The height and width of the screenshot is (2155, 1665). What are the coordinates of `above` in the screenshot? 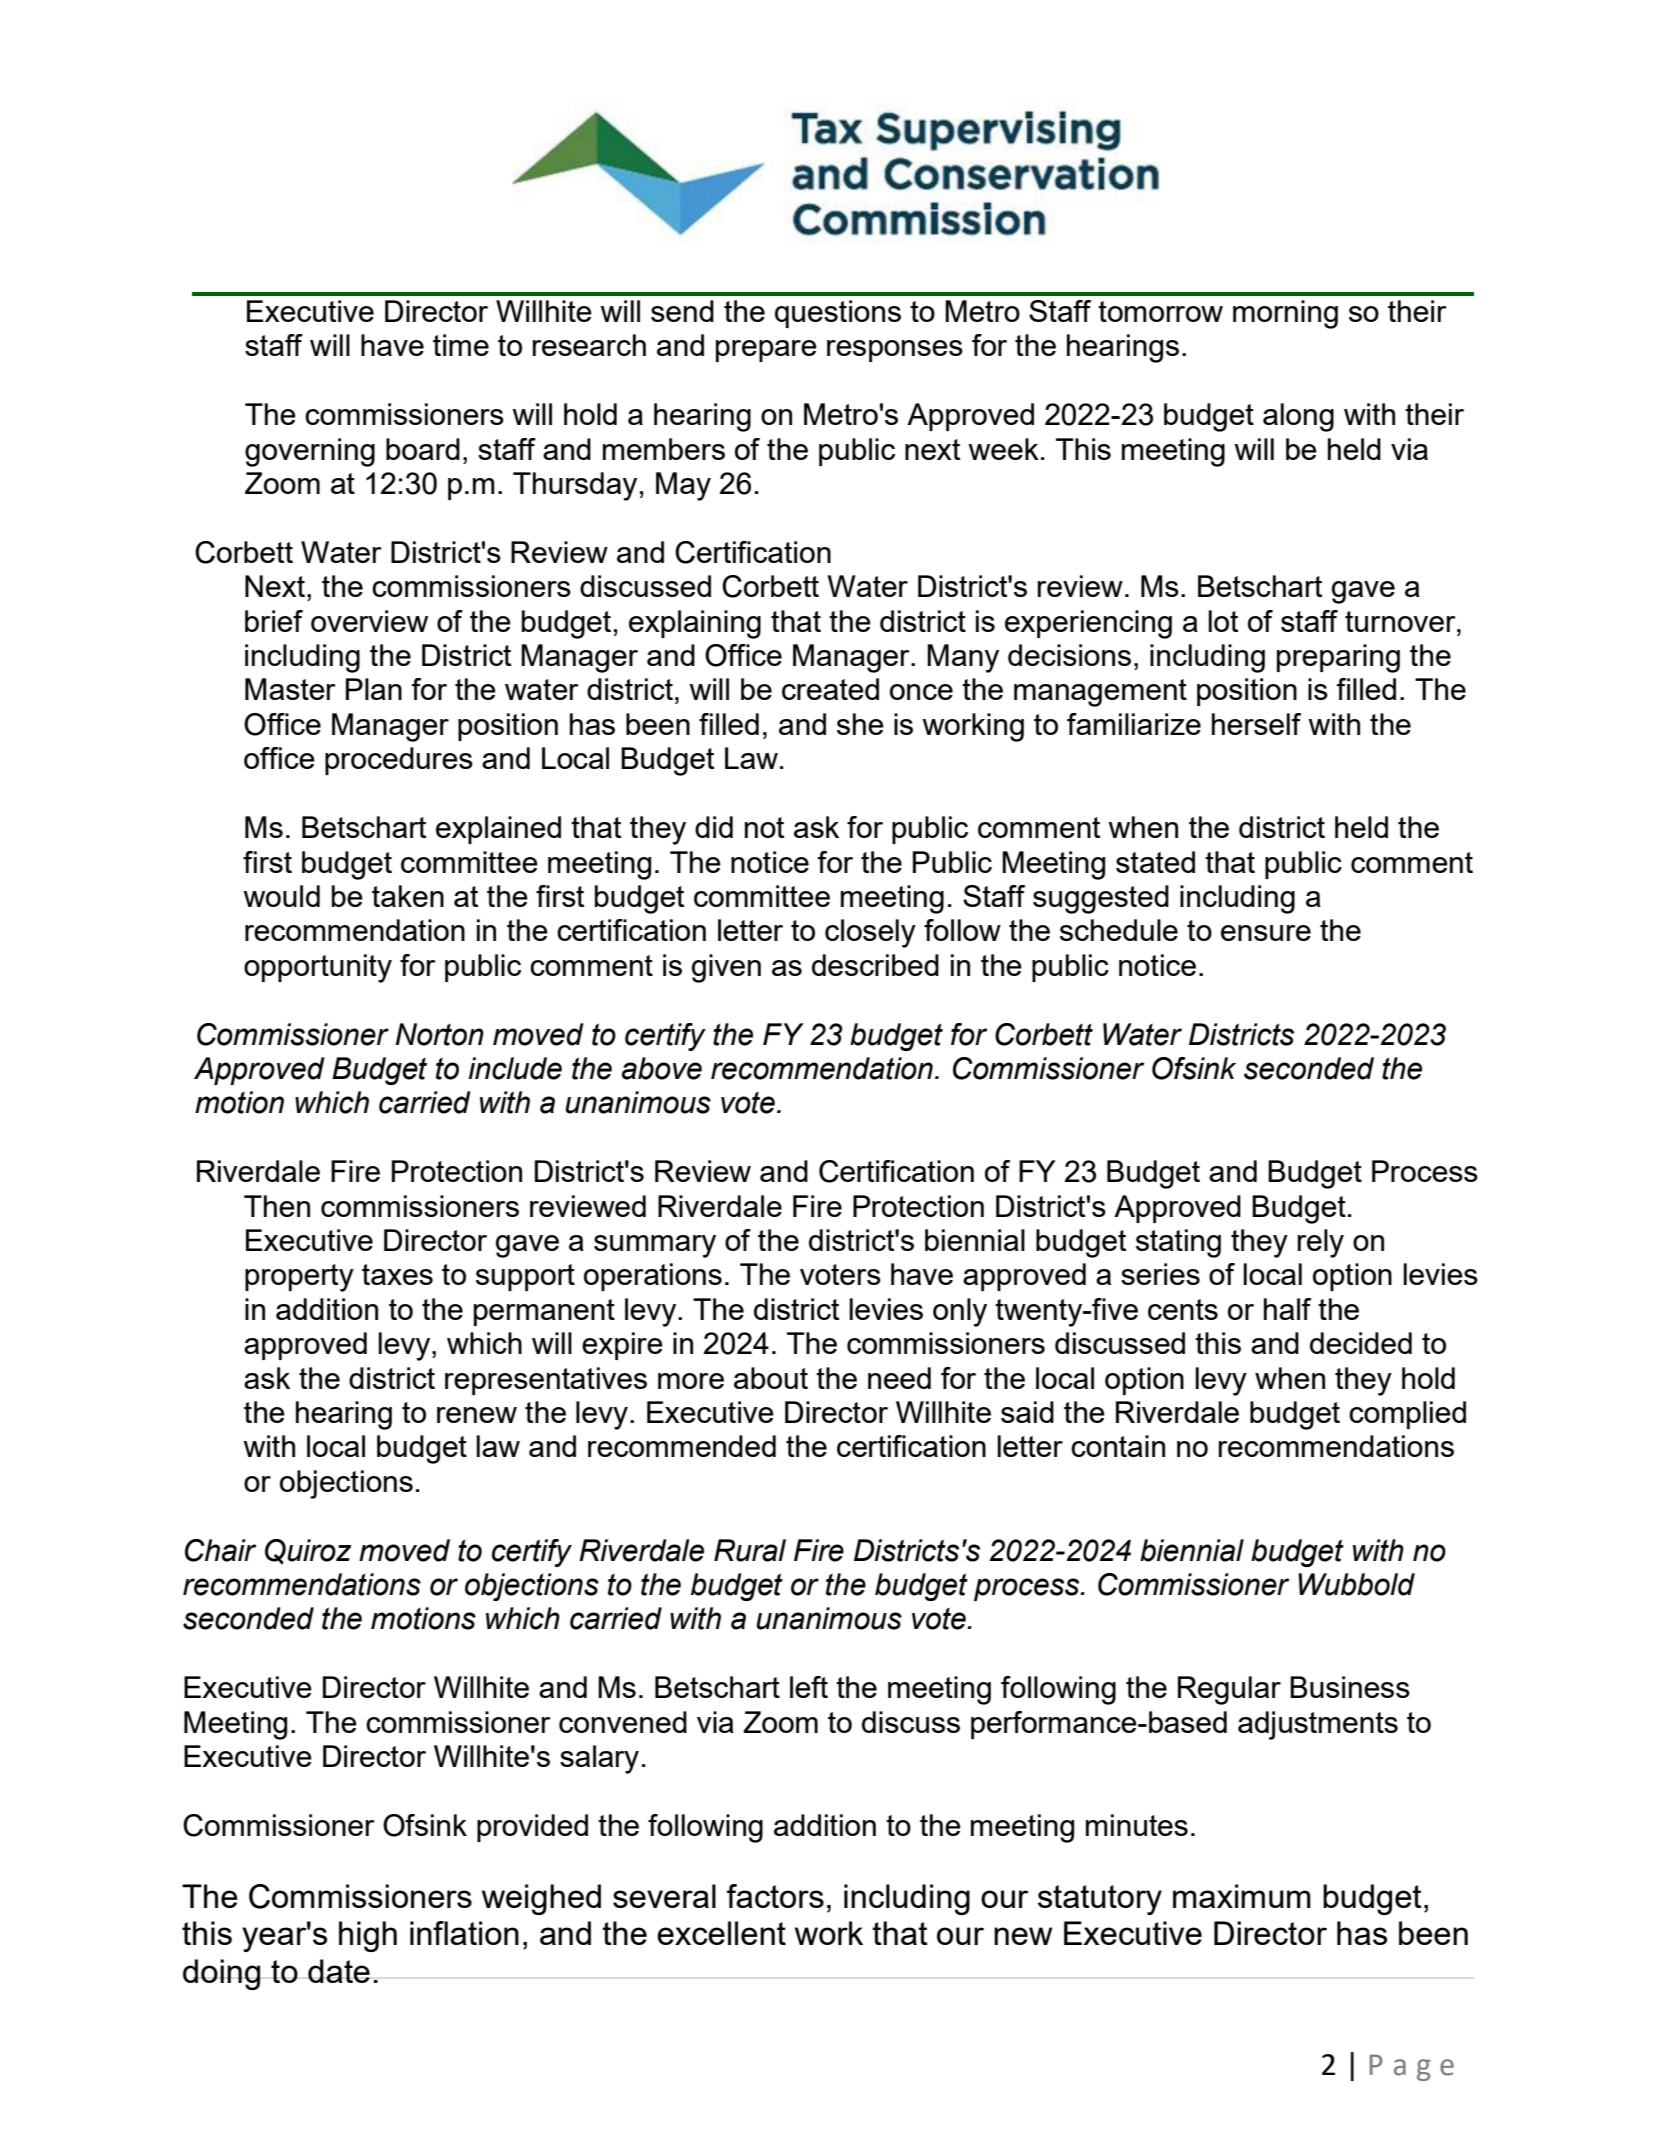 It's located at (662, 1068).
